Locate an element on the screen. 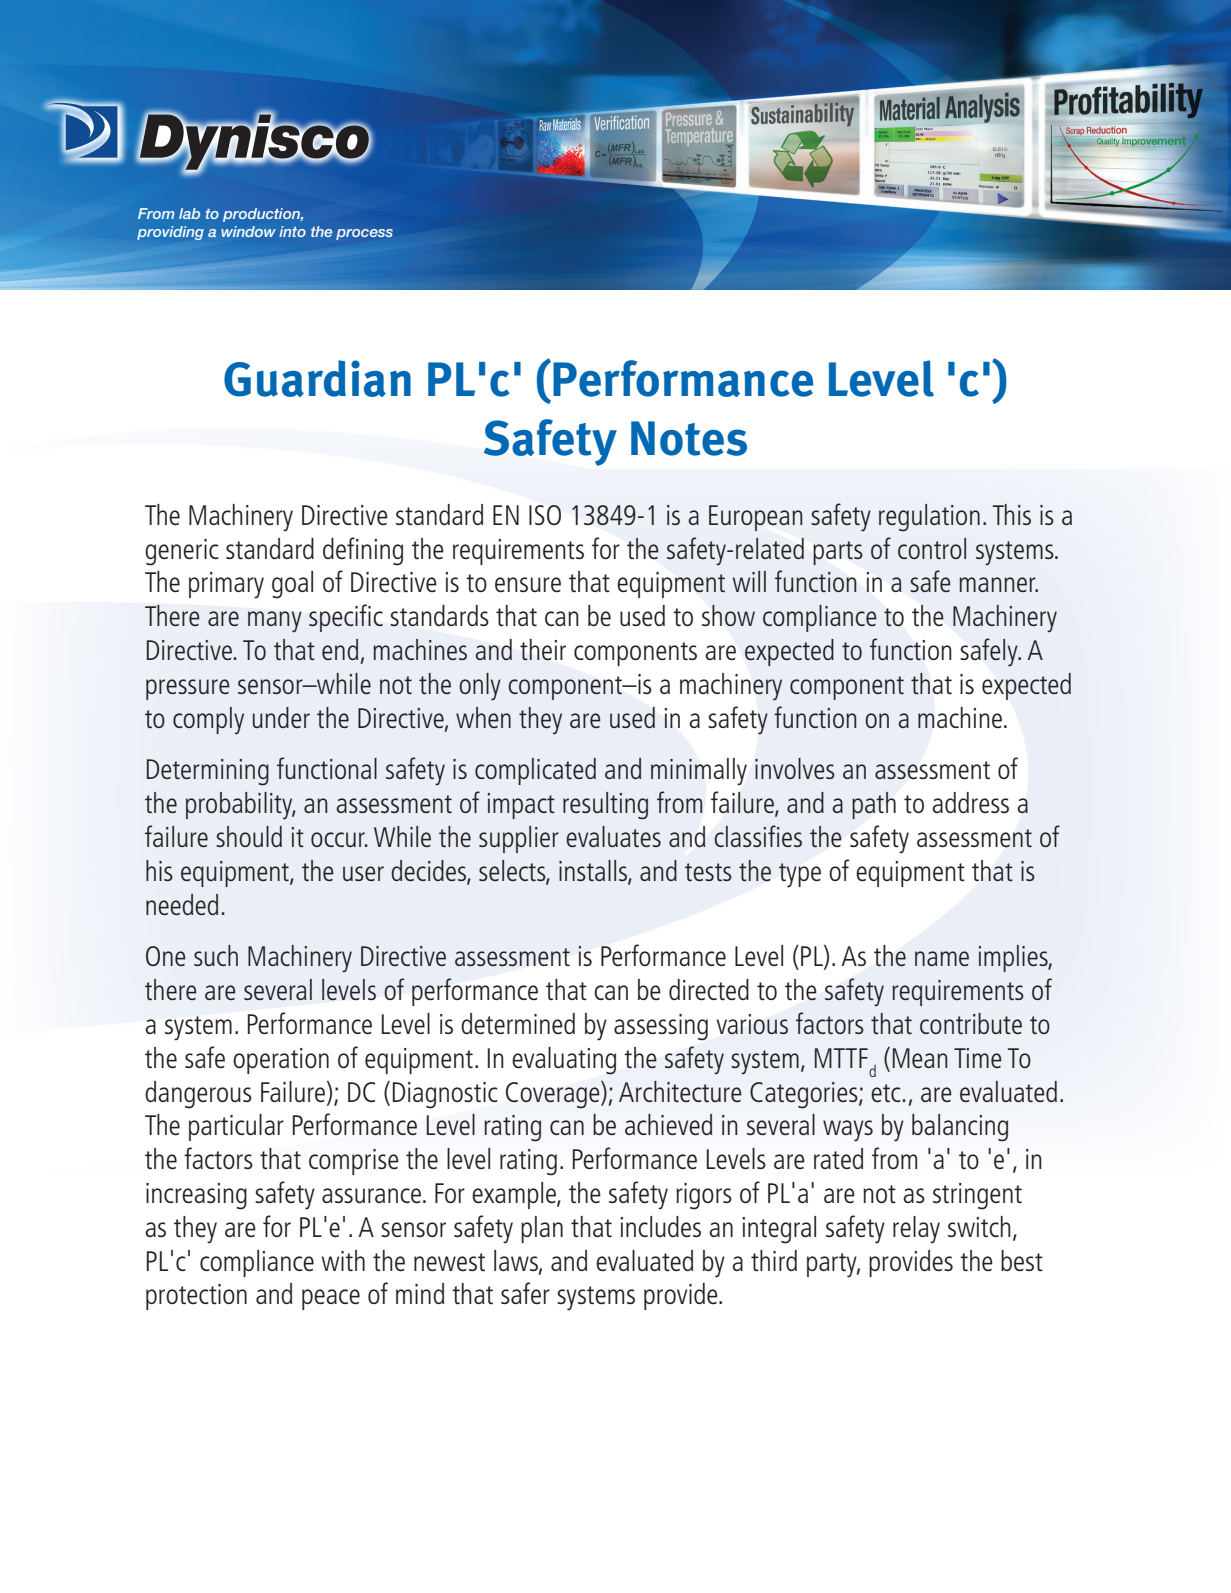 This screenshot has width=1231, height=1593. Notes is located at coordinates (689, 438).
